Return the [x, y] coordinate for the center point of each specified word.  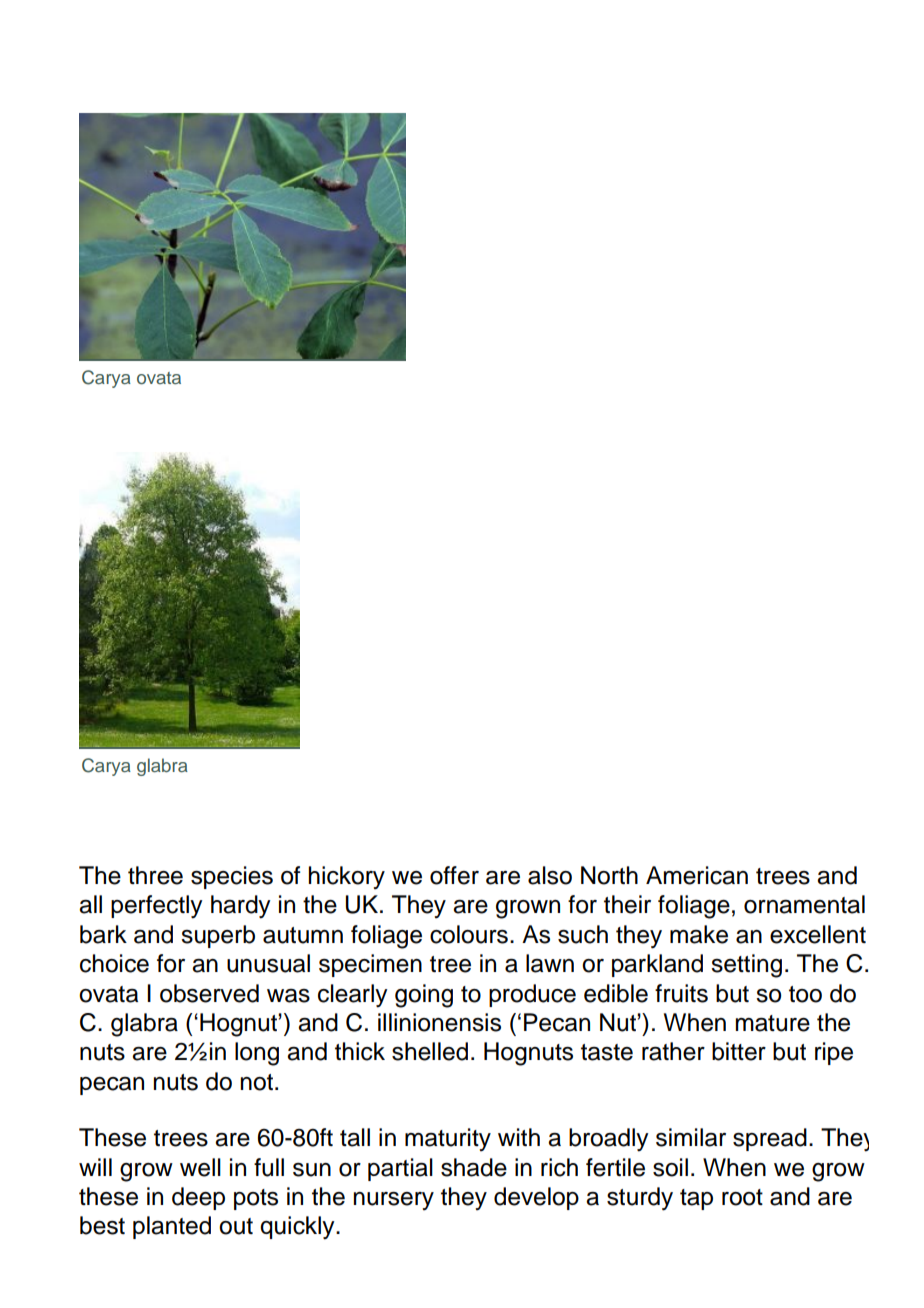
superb [218, 936]
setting [746, 966]
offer [454, 875]
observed [209, 993]
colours [469, 934]
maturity [448, 1140]
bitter [739, 1051]
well [200, 1167]
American [697, 875]
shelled [430, 1051]
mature [773, 1023]
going [424, 996]
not [258, 1082]
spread [770, 1139]
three [155, 875]
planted [172, 1227]
